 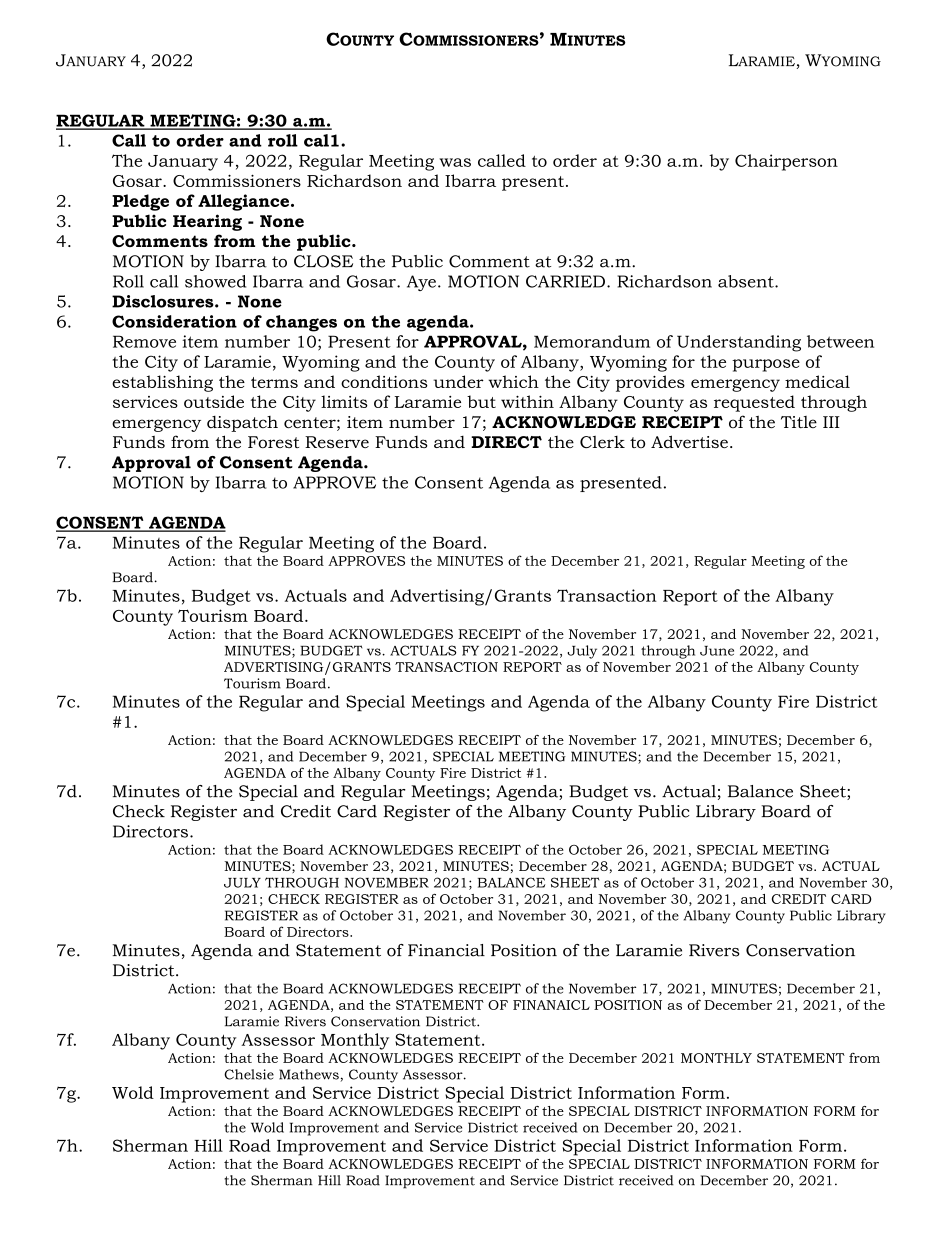 What do you see at coordinates (766, 365) in the screenshot?
I see `purpose` at bounding box center [766, 365].
